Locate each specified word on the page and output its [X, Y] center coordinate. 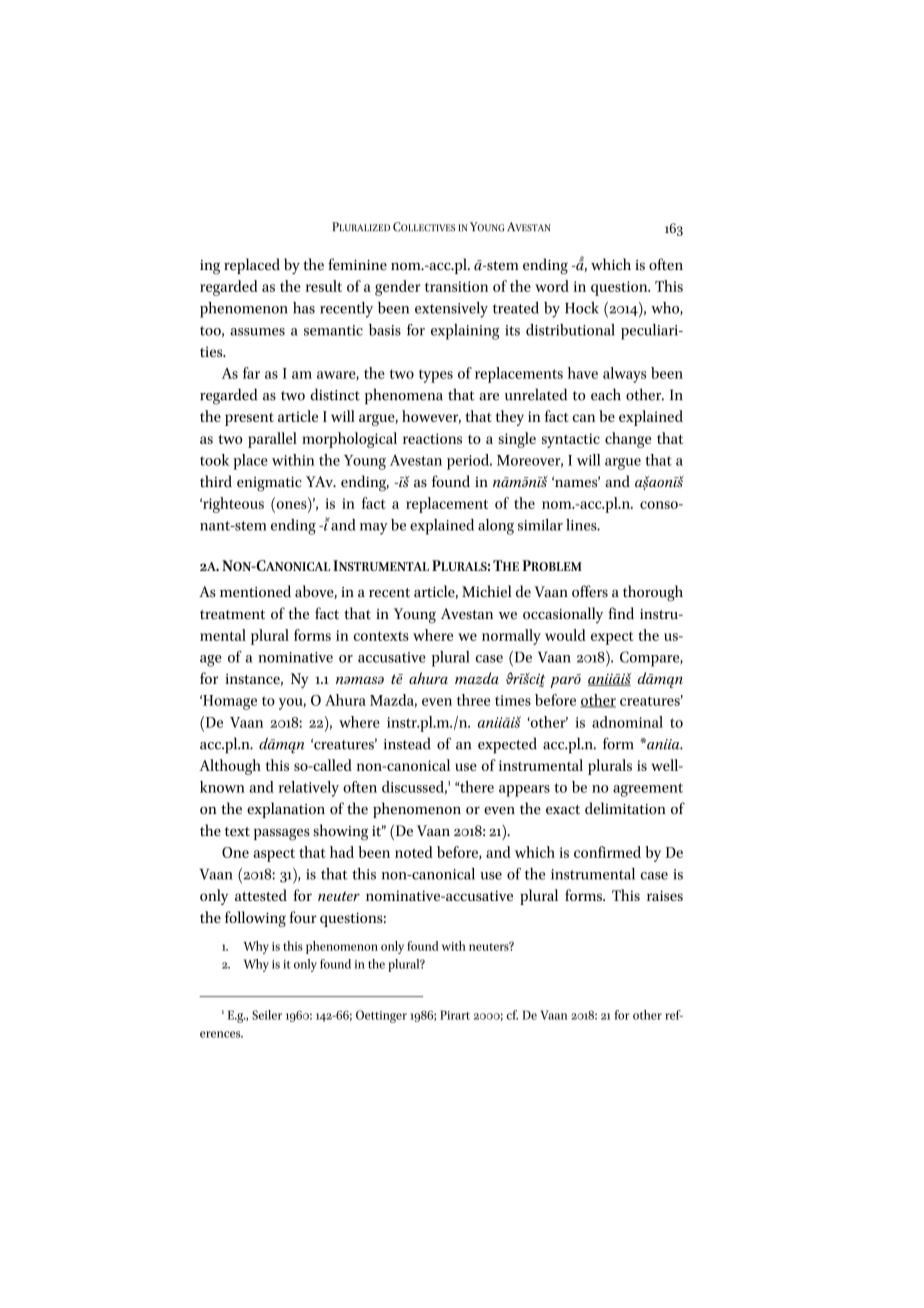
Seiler [267, 1015]
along [496, 527]
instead [407, 743]
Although [230, 767]
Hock [582, 308]
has [304, 308]
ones [292, 505]
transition [456, 286]
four [303, 917]
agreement [648, 790]
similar [540, 525]
